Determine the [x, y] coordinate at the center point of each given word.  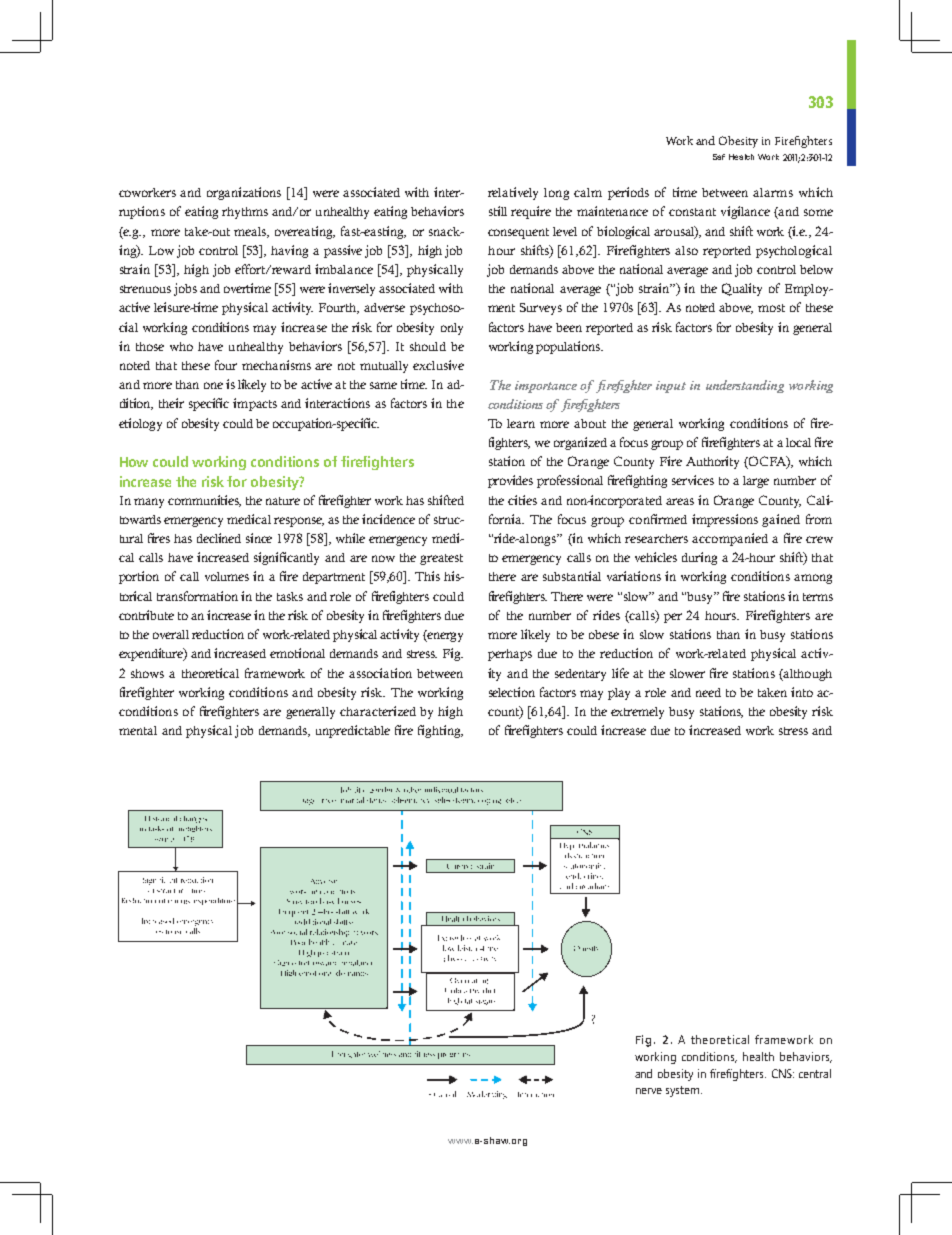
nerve [649, 1091]
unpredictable [353, 731]
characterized [378, 711]
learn [521, 423]
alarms [773, 192]
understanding [745, 386]
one [213, 385]
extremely [637, 713]
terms [818, 597]
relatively [513, 193]
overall [171, 634]
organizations [244, 193]
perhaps [510, 655]
